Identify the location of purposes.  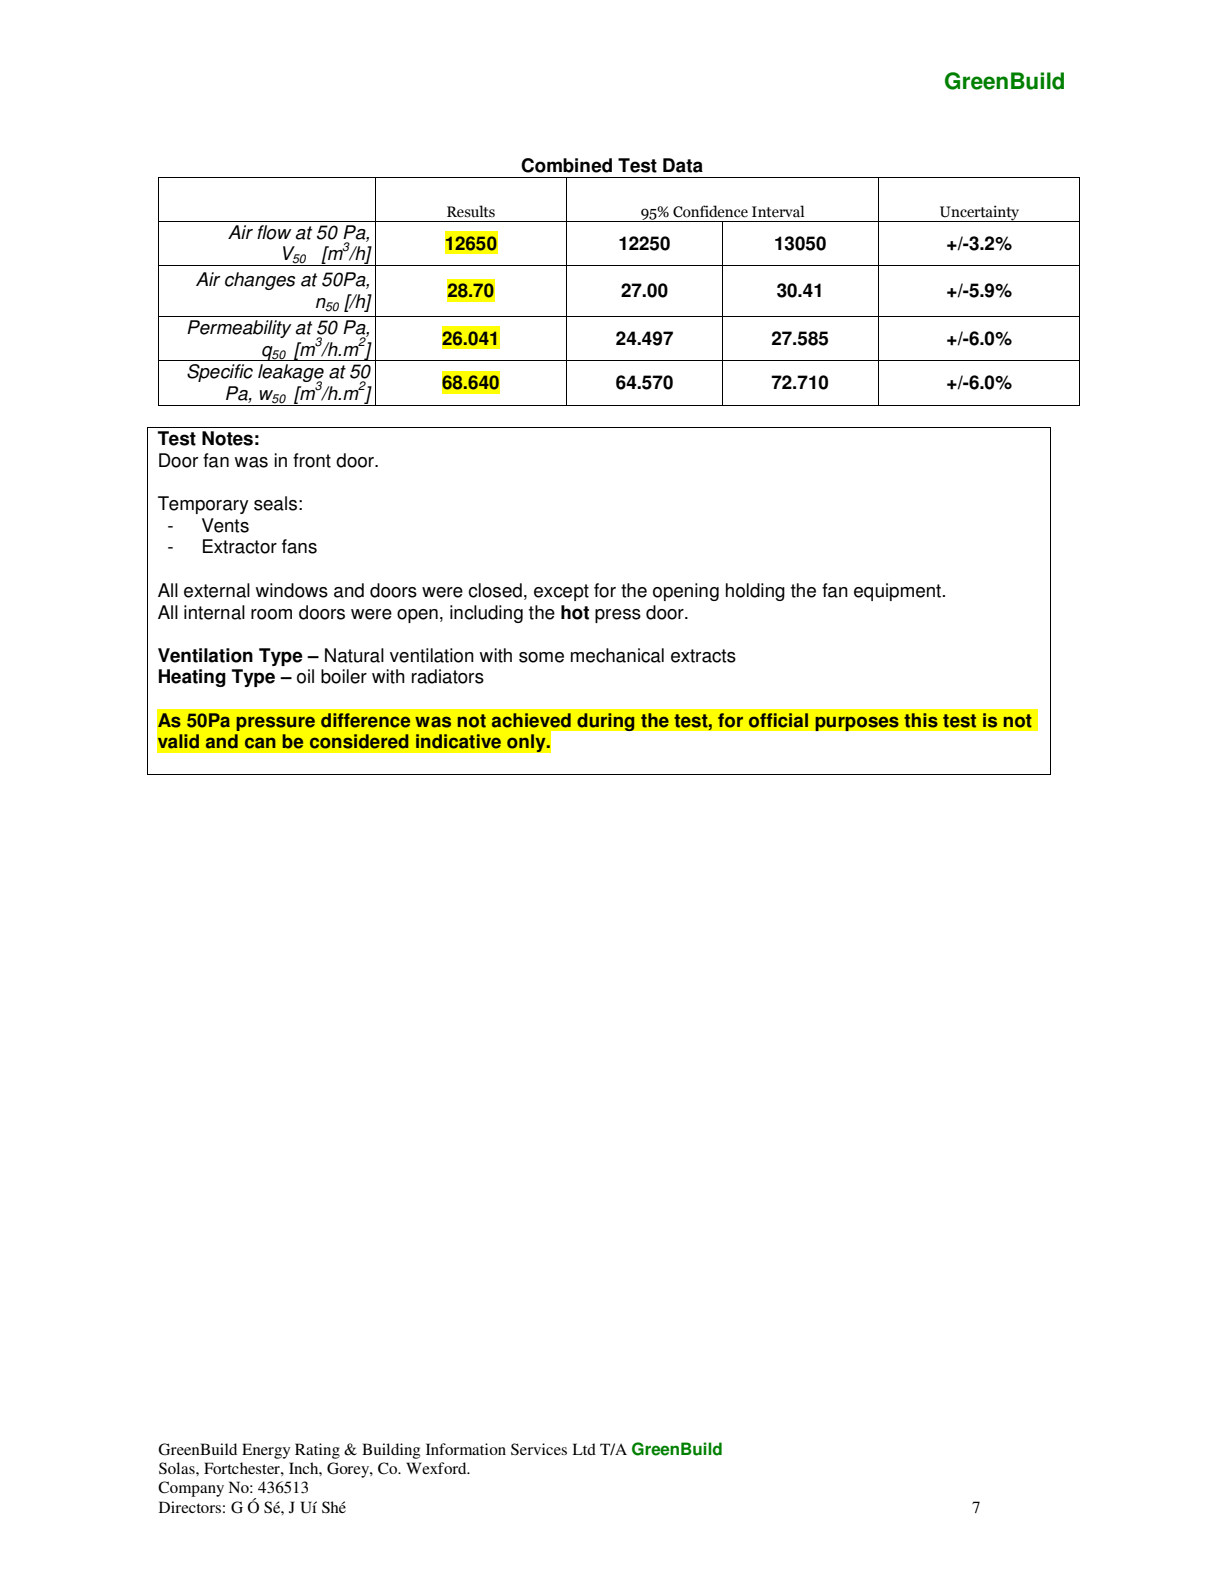
(857, 723).
